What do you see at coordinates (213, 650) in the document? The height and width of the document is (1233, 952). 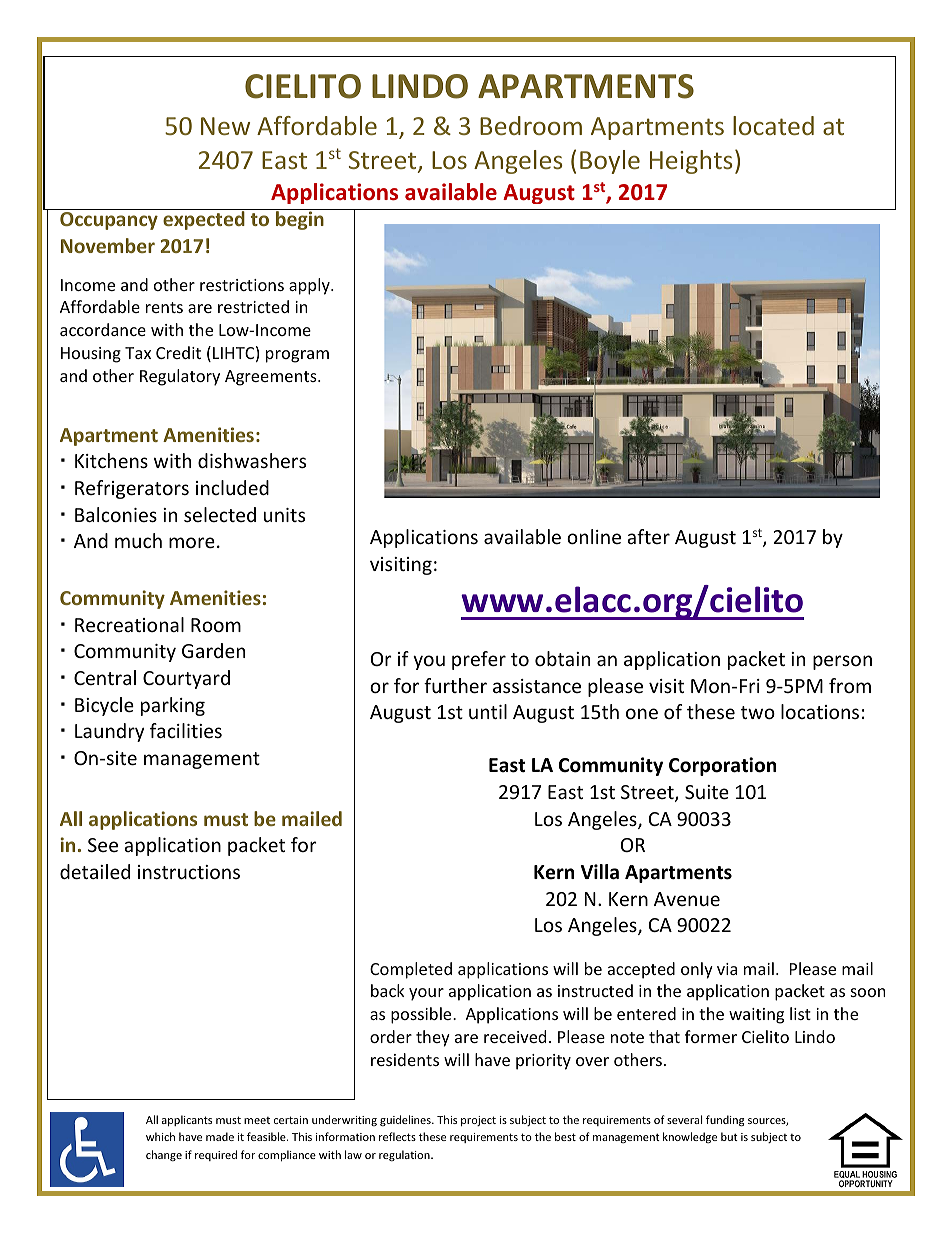 I see `Garden` at bounding box center [213, 650].
